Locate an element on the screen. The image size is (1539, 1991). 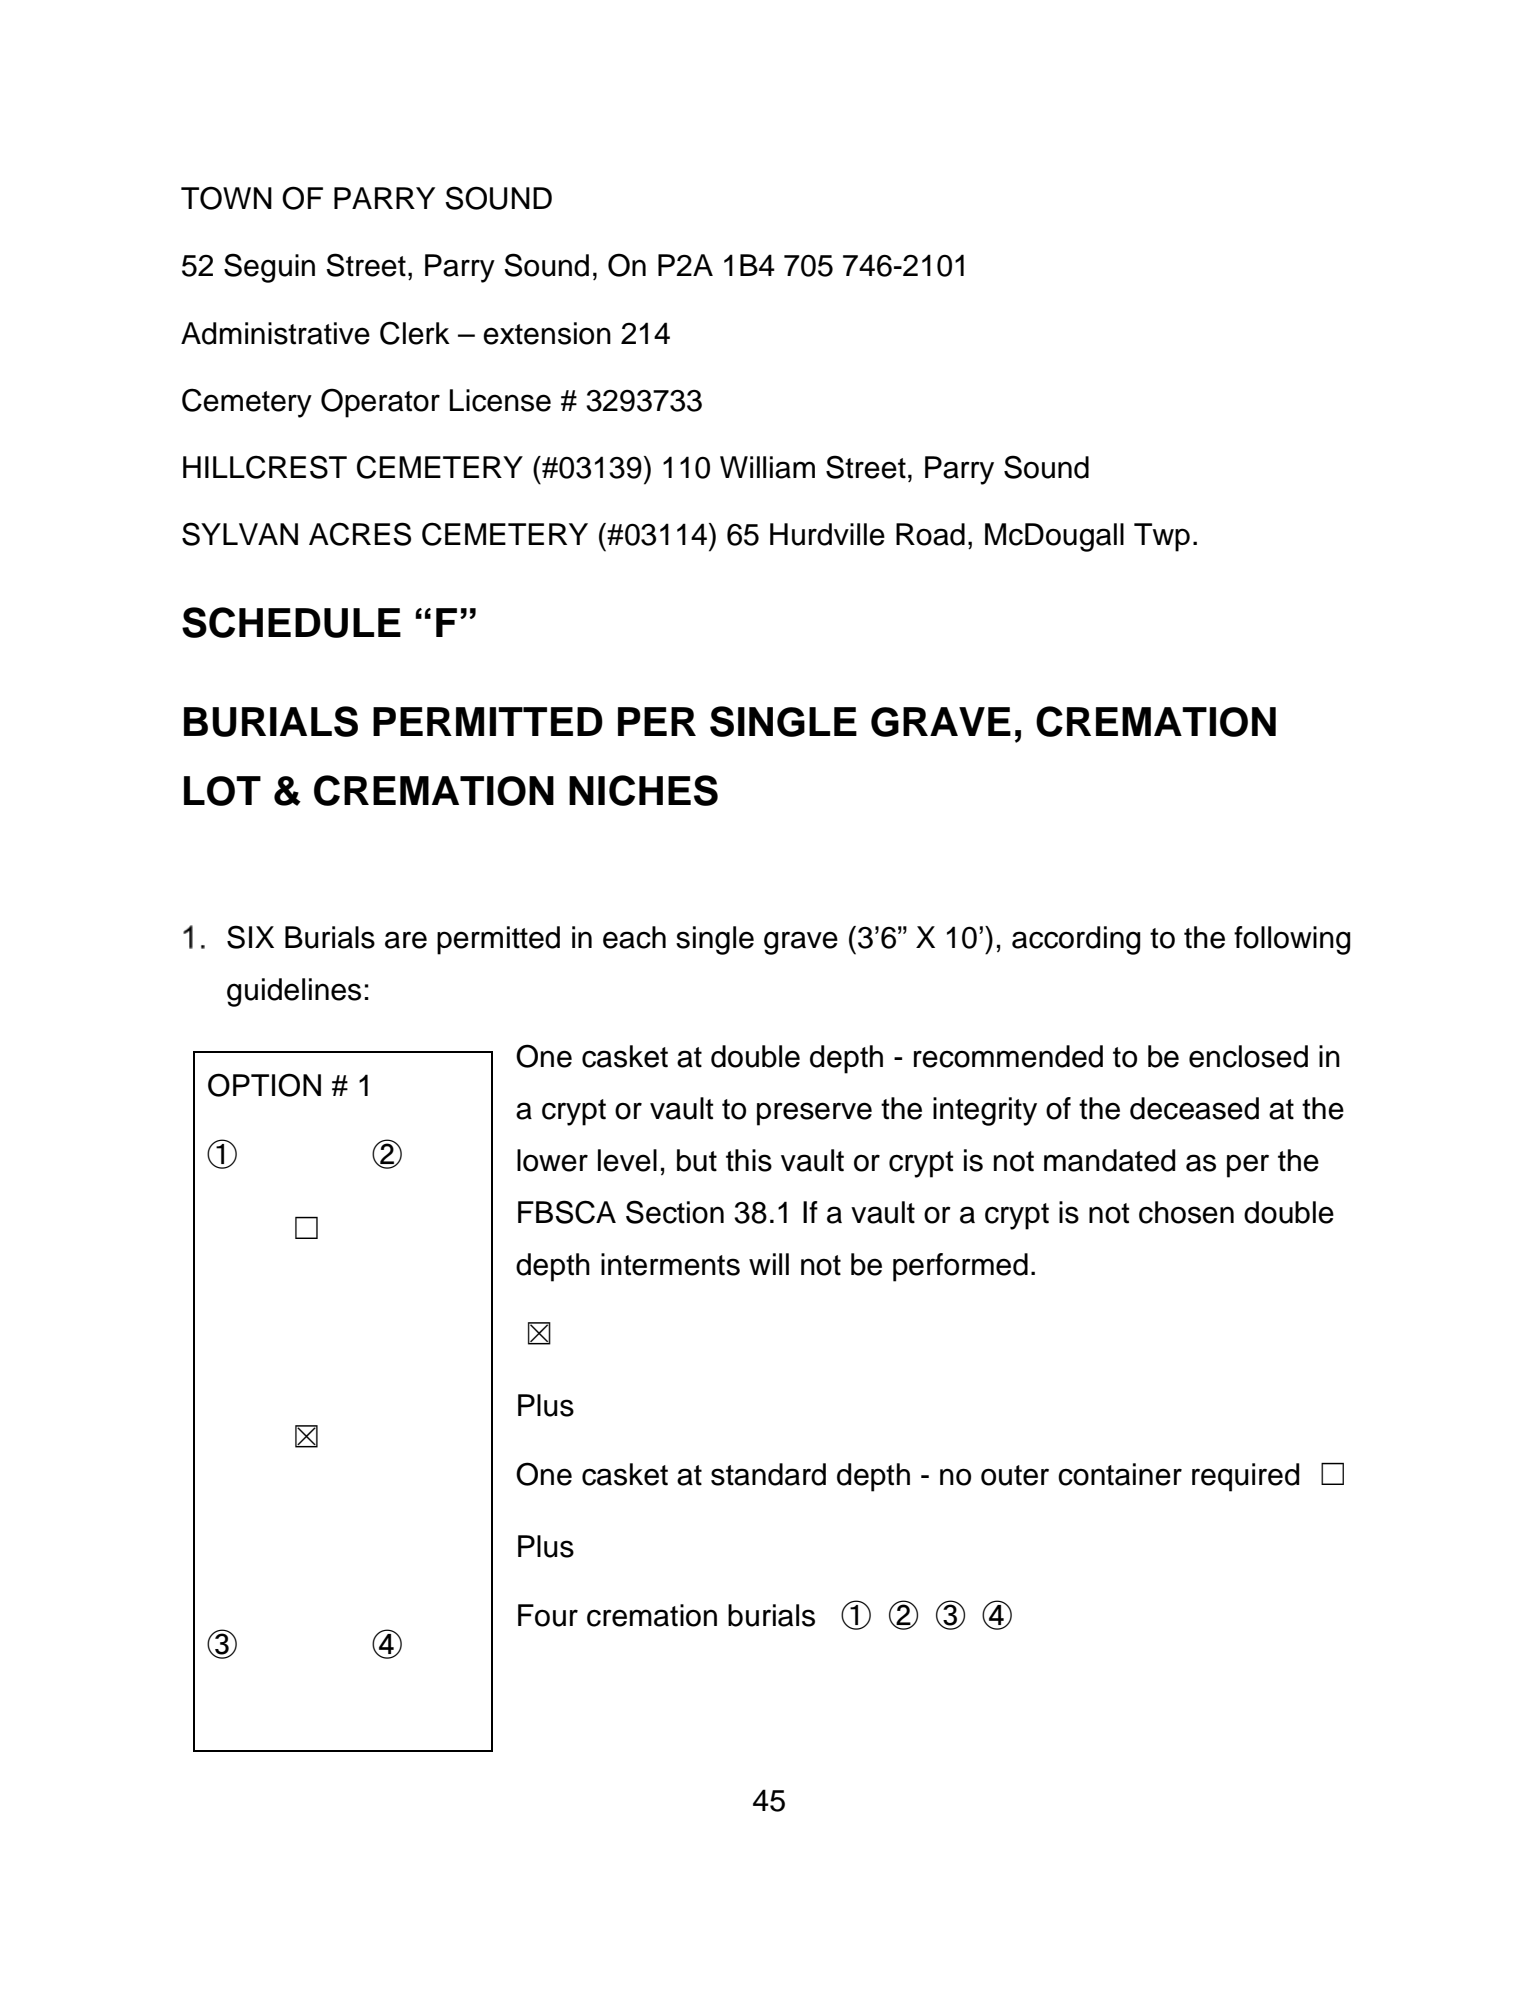
chosen is located at coordinates (1186, 1212).
